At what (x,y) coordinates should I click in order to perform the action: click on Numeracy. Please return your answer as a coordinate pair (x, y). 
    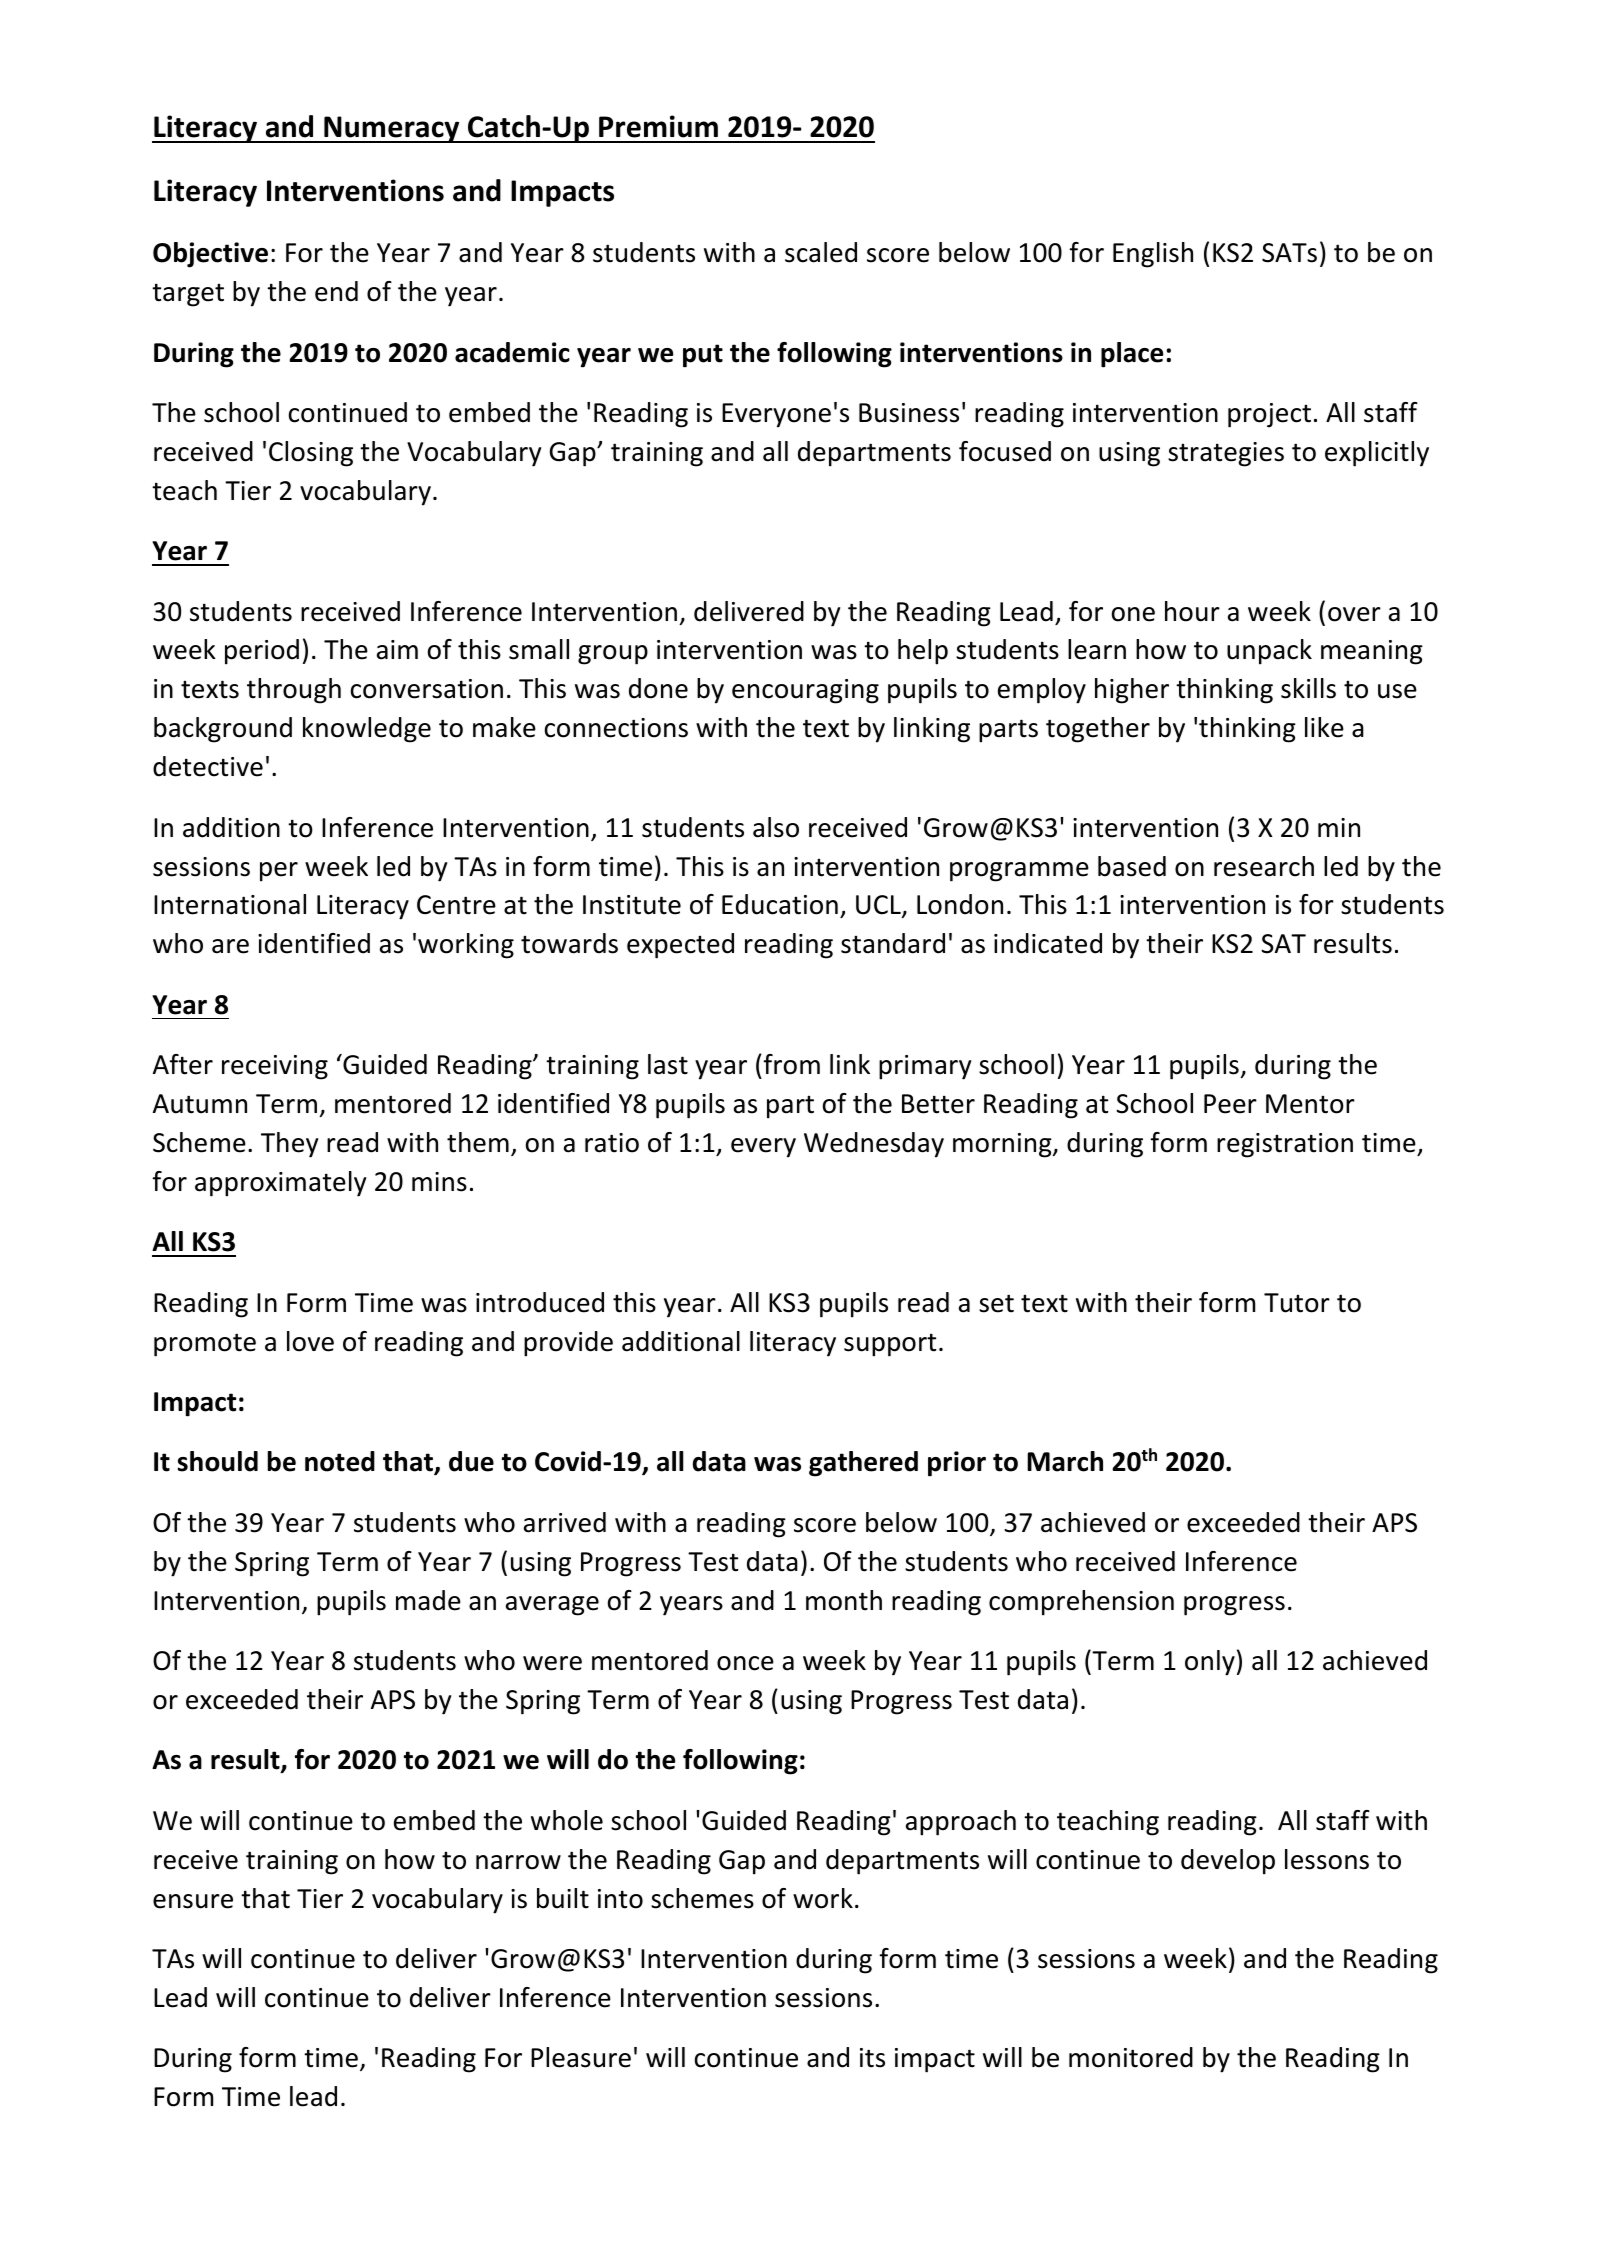
    Looking at the image, I should click on (392, 129).
